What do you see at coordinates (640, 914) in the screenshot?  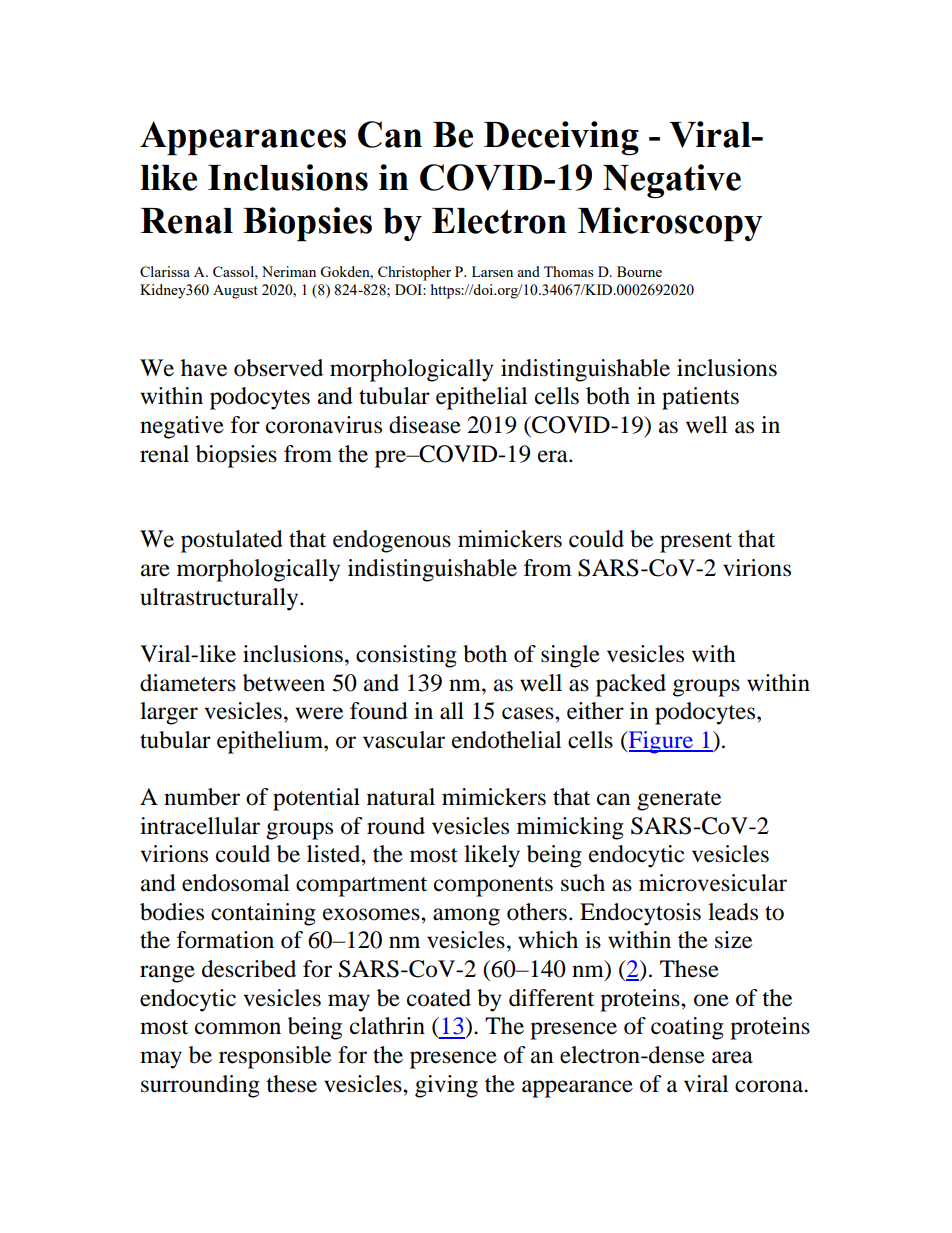 I see `Endocytosis` at bounding box center [640, 914].
